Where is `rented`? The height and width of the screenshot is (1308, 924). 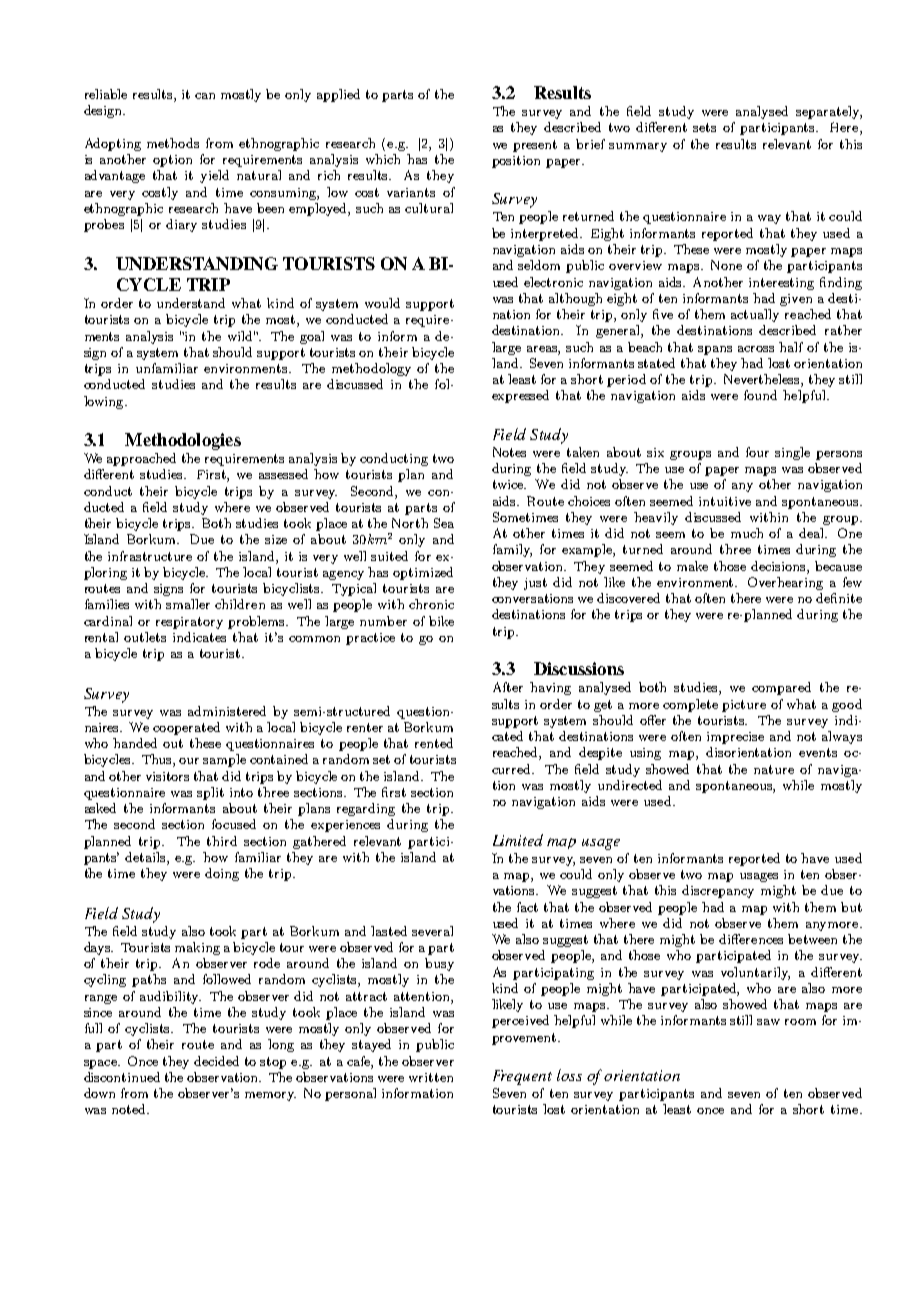
rented is located at coordinates (434, 743).
